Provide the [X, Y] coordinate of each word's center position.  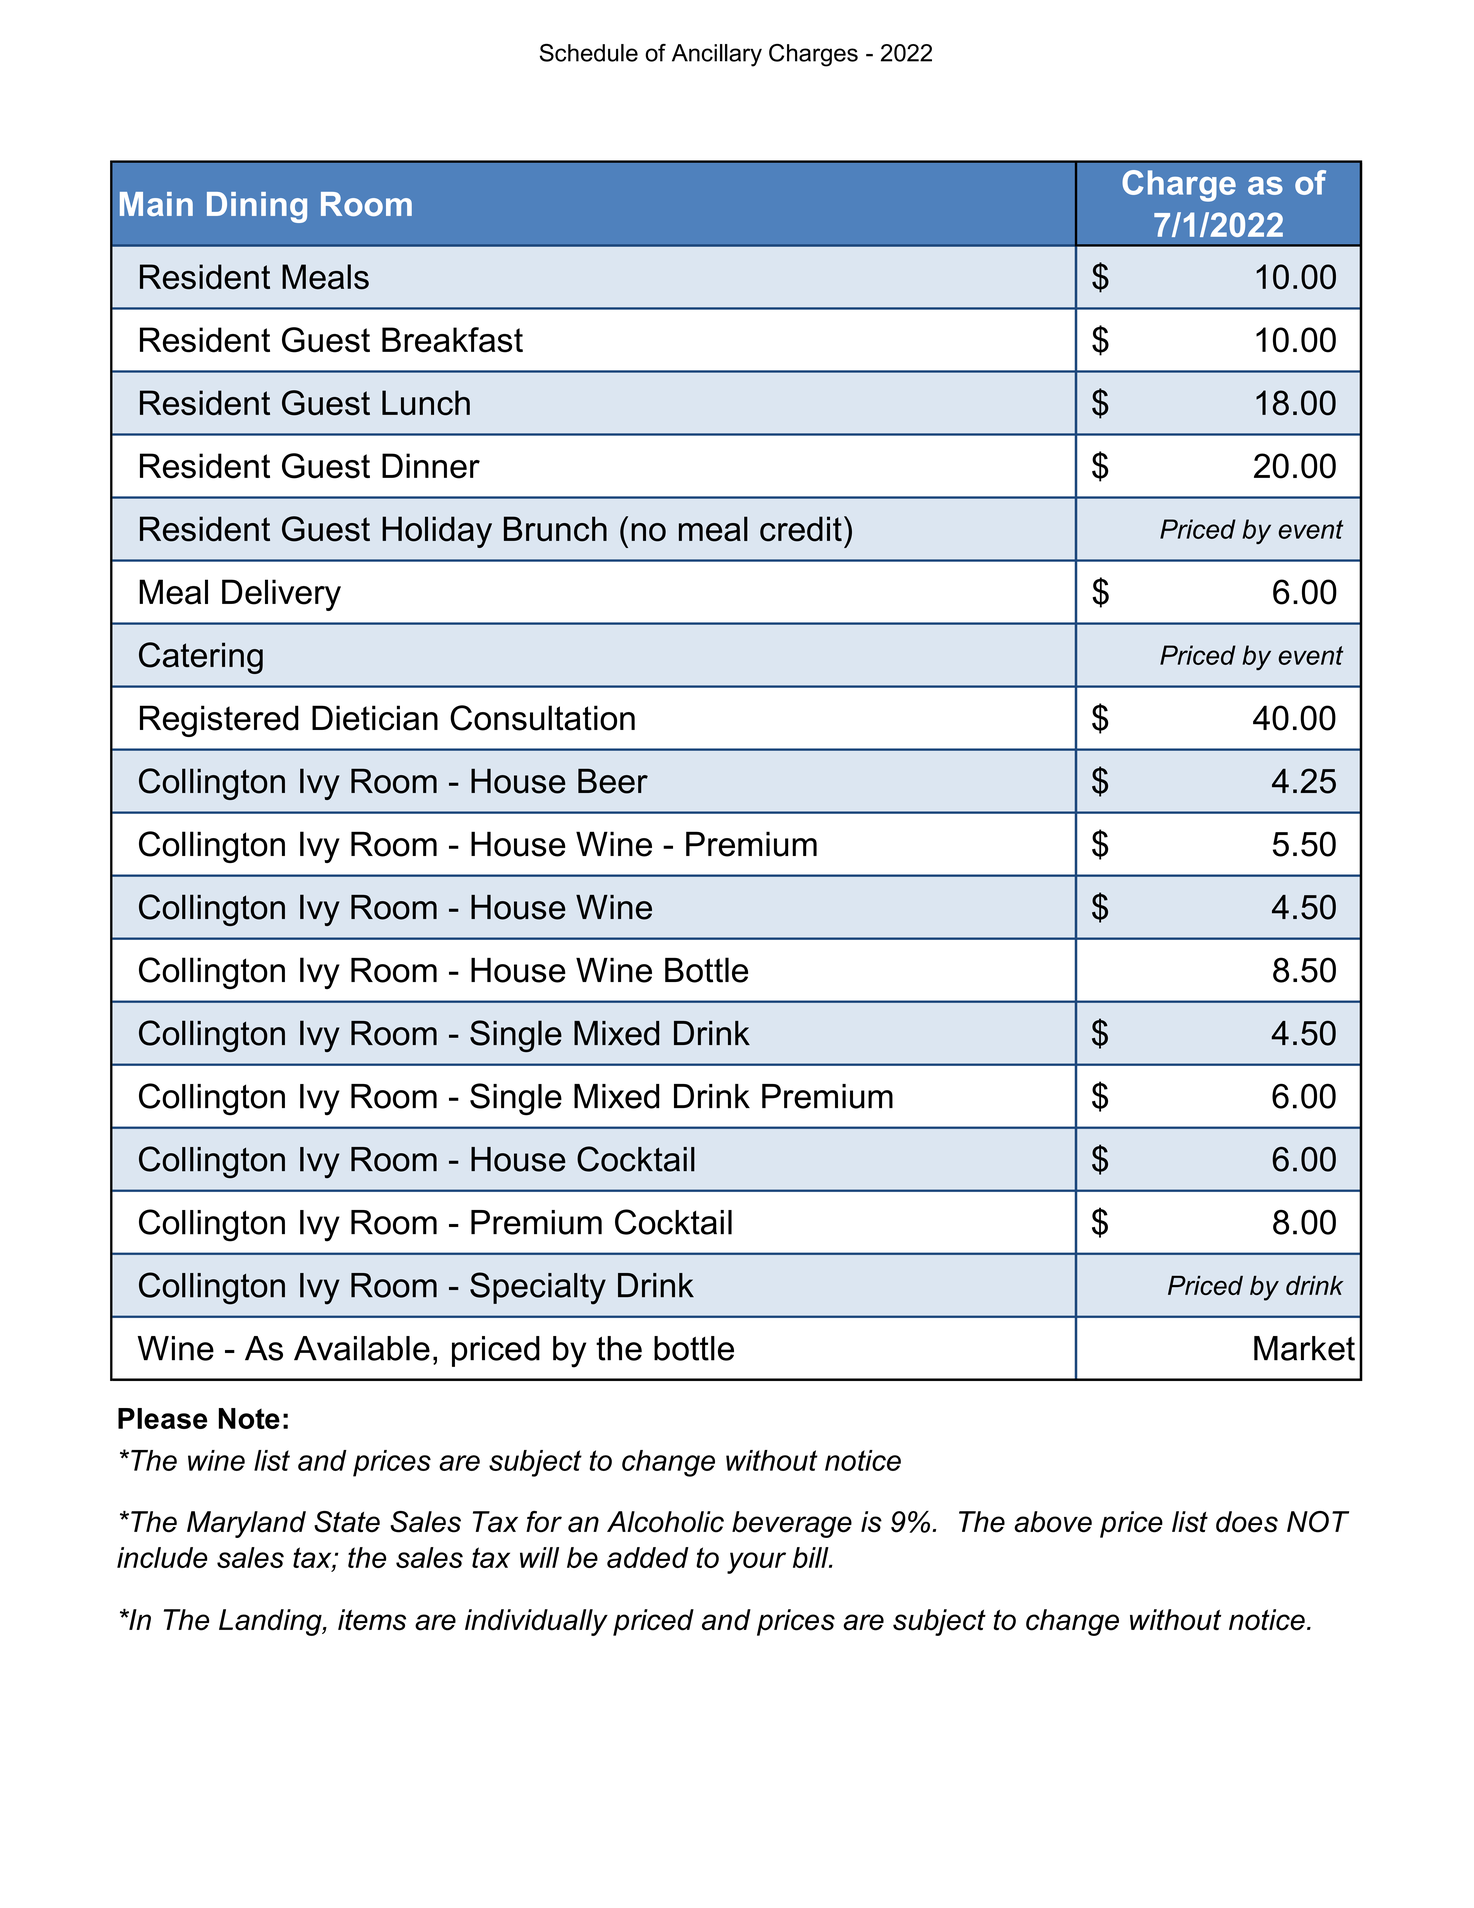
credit [801, 529]
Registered [219, 721]
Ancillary [717, 55]
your [756, 1563]
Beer [613, 781]
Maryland [246, 1524]
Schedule [589, 53]
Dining [257, 207]
